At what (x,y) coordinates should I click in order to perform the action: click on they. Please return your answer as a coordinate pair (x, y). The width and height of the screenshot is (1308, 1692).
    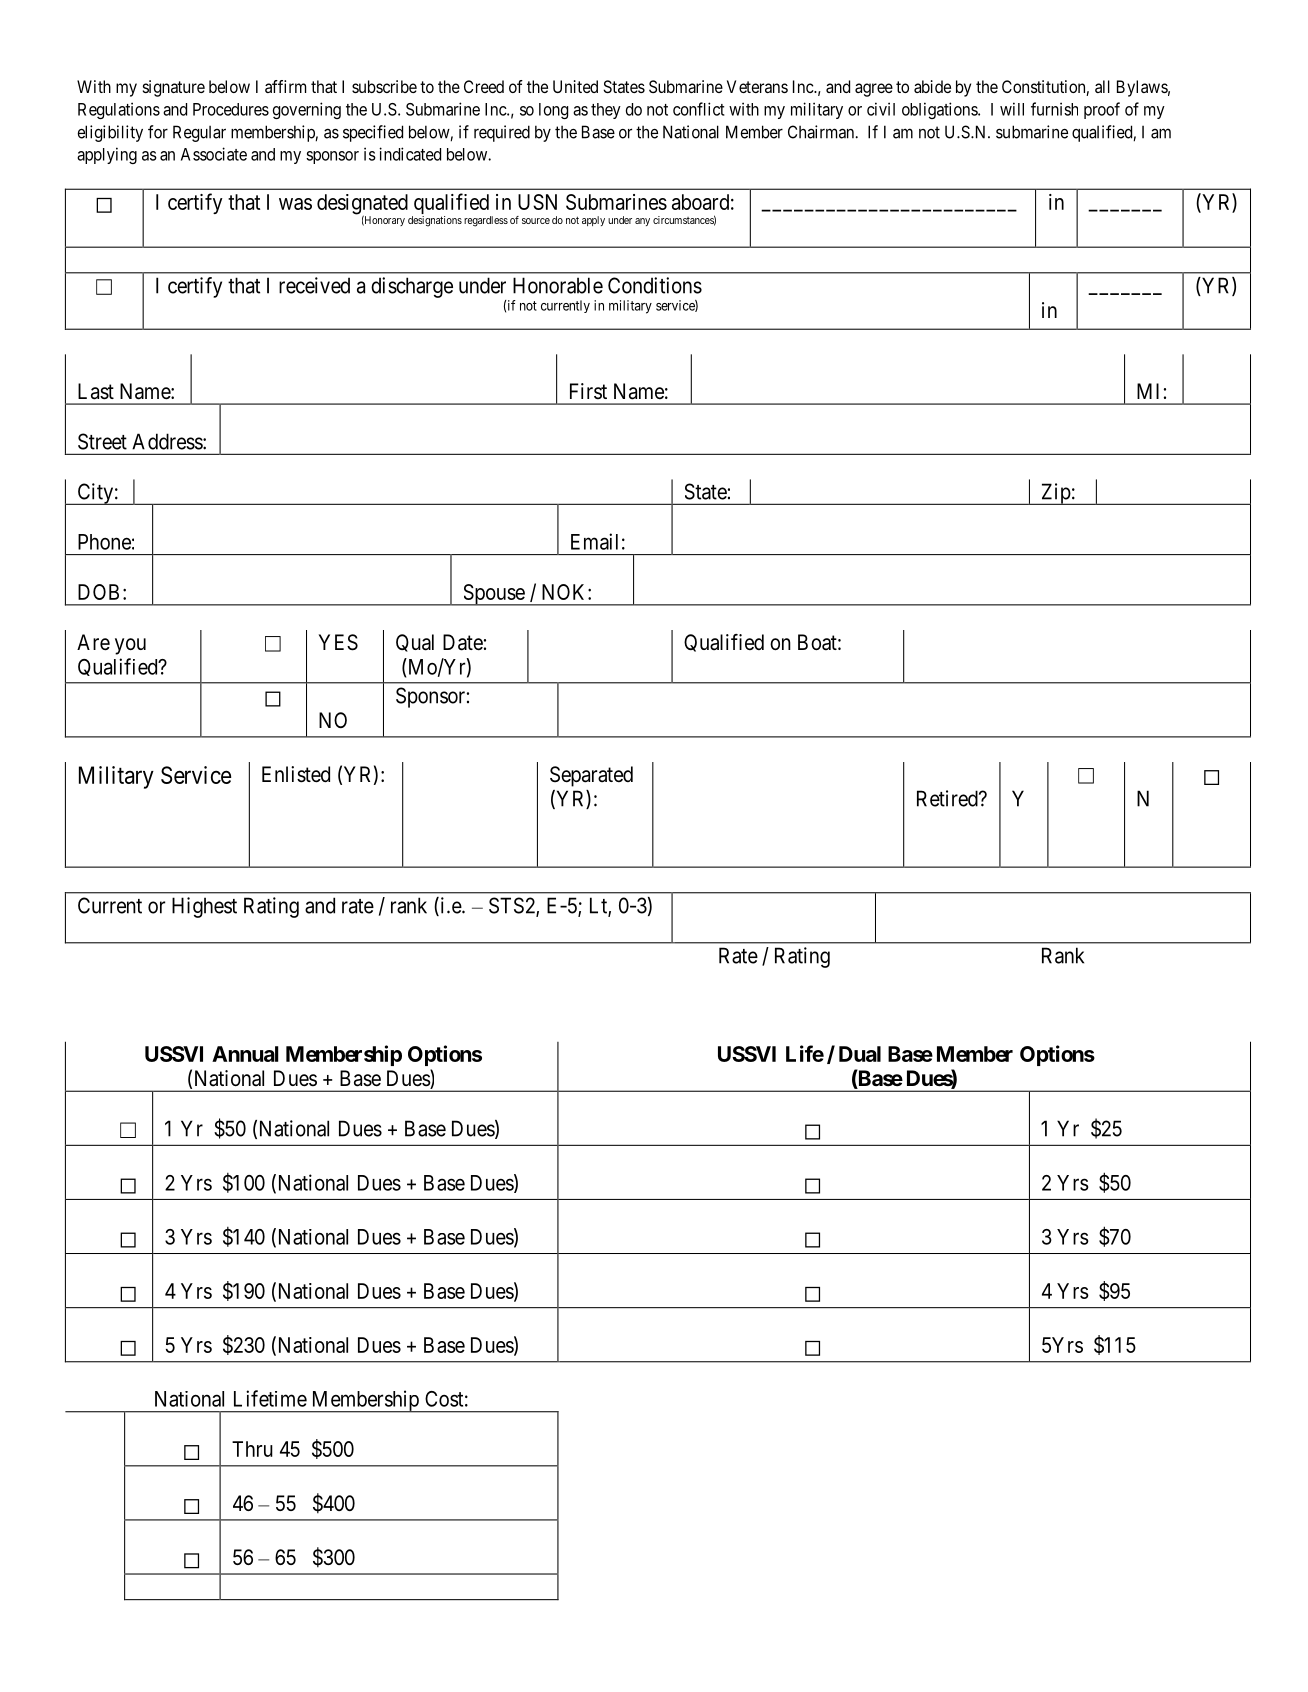
    Looking at the image, I should click on (606, 111).
